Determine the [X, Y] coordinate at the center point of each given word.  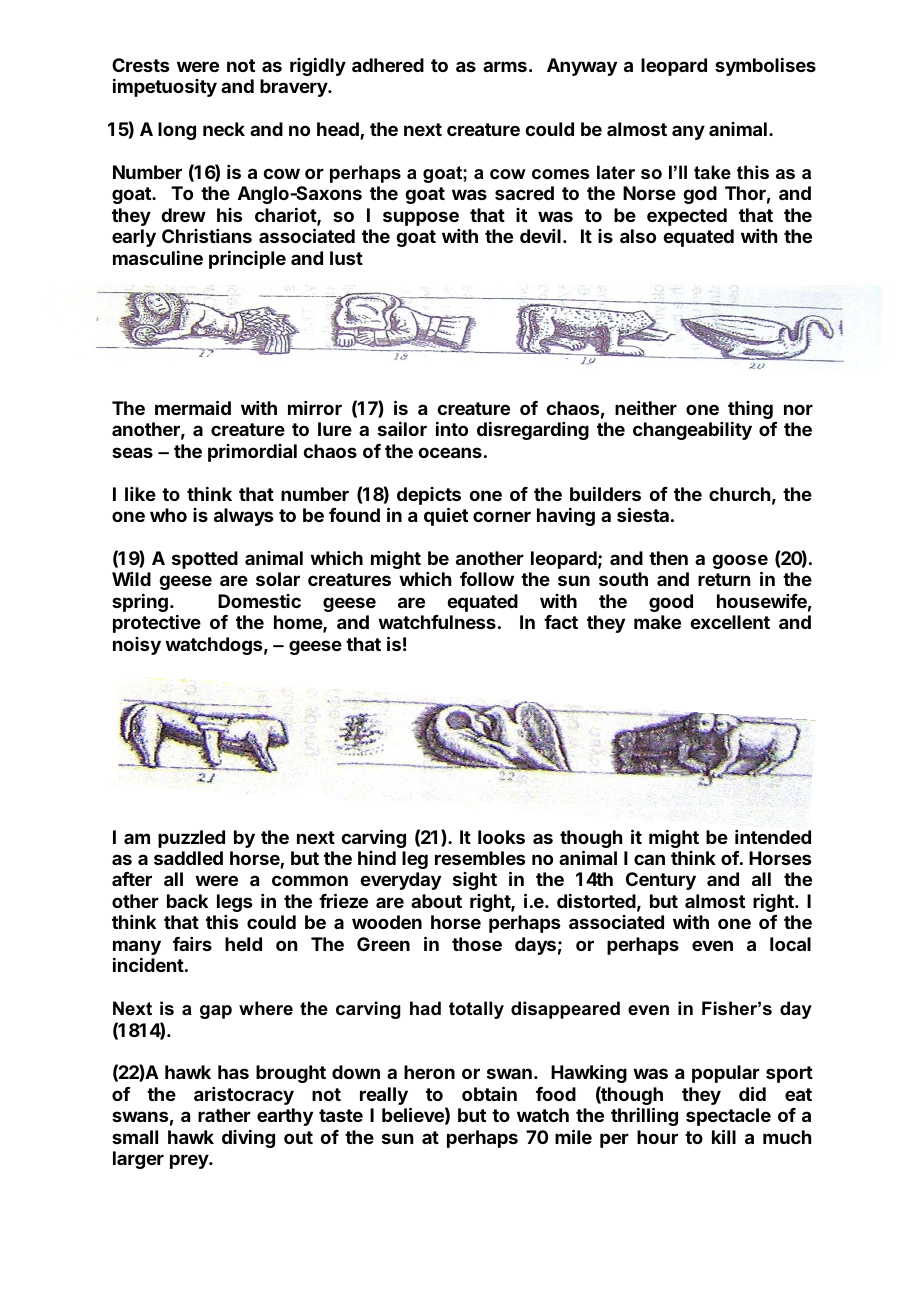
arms [505, 66]
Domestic [259, 601]
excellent [730, 622]
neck [224, 129]
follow [487, 579]
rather [224, 1115]
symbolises [765, 67]
